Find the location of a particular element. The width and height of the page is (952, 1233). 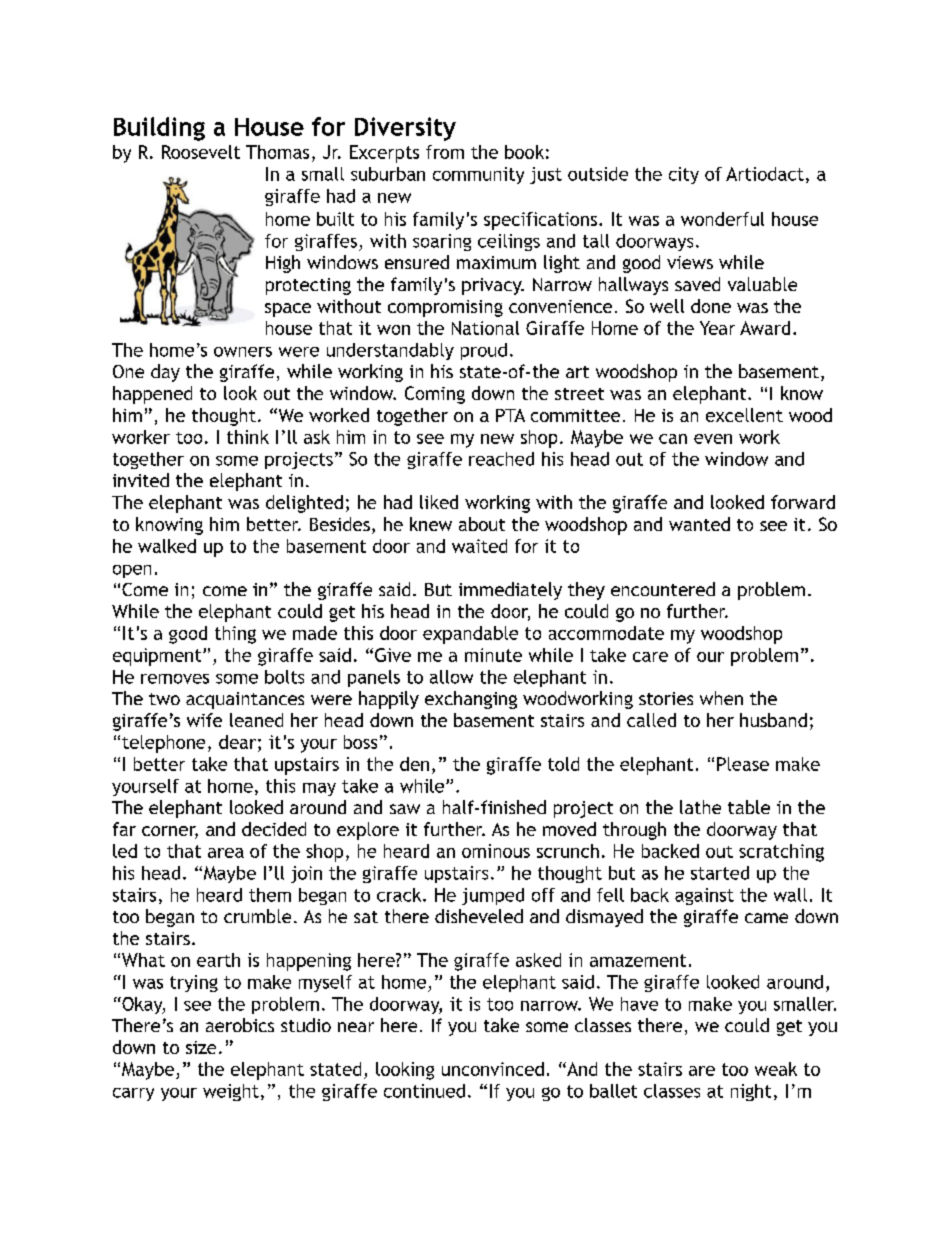

unconvinced is located at coordinates (493, 1069).
